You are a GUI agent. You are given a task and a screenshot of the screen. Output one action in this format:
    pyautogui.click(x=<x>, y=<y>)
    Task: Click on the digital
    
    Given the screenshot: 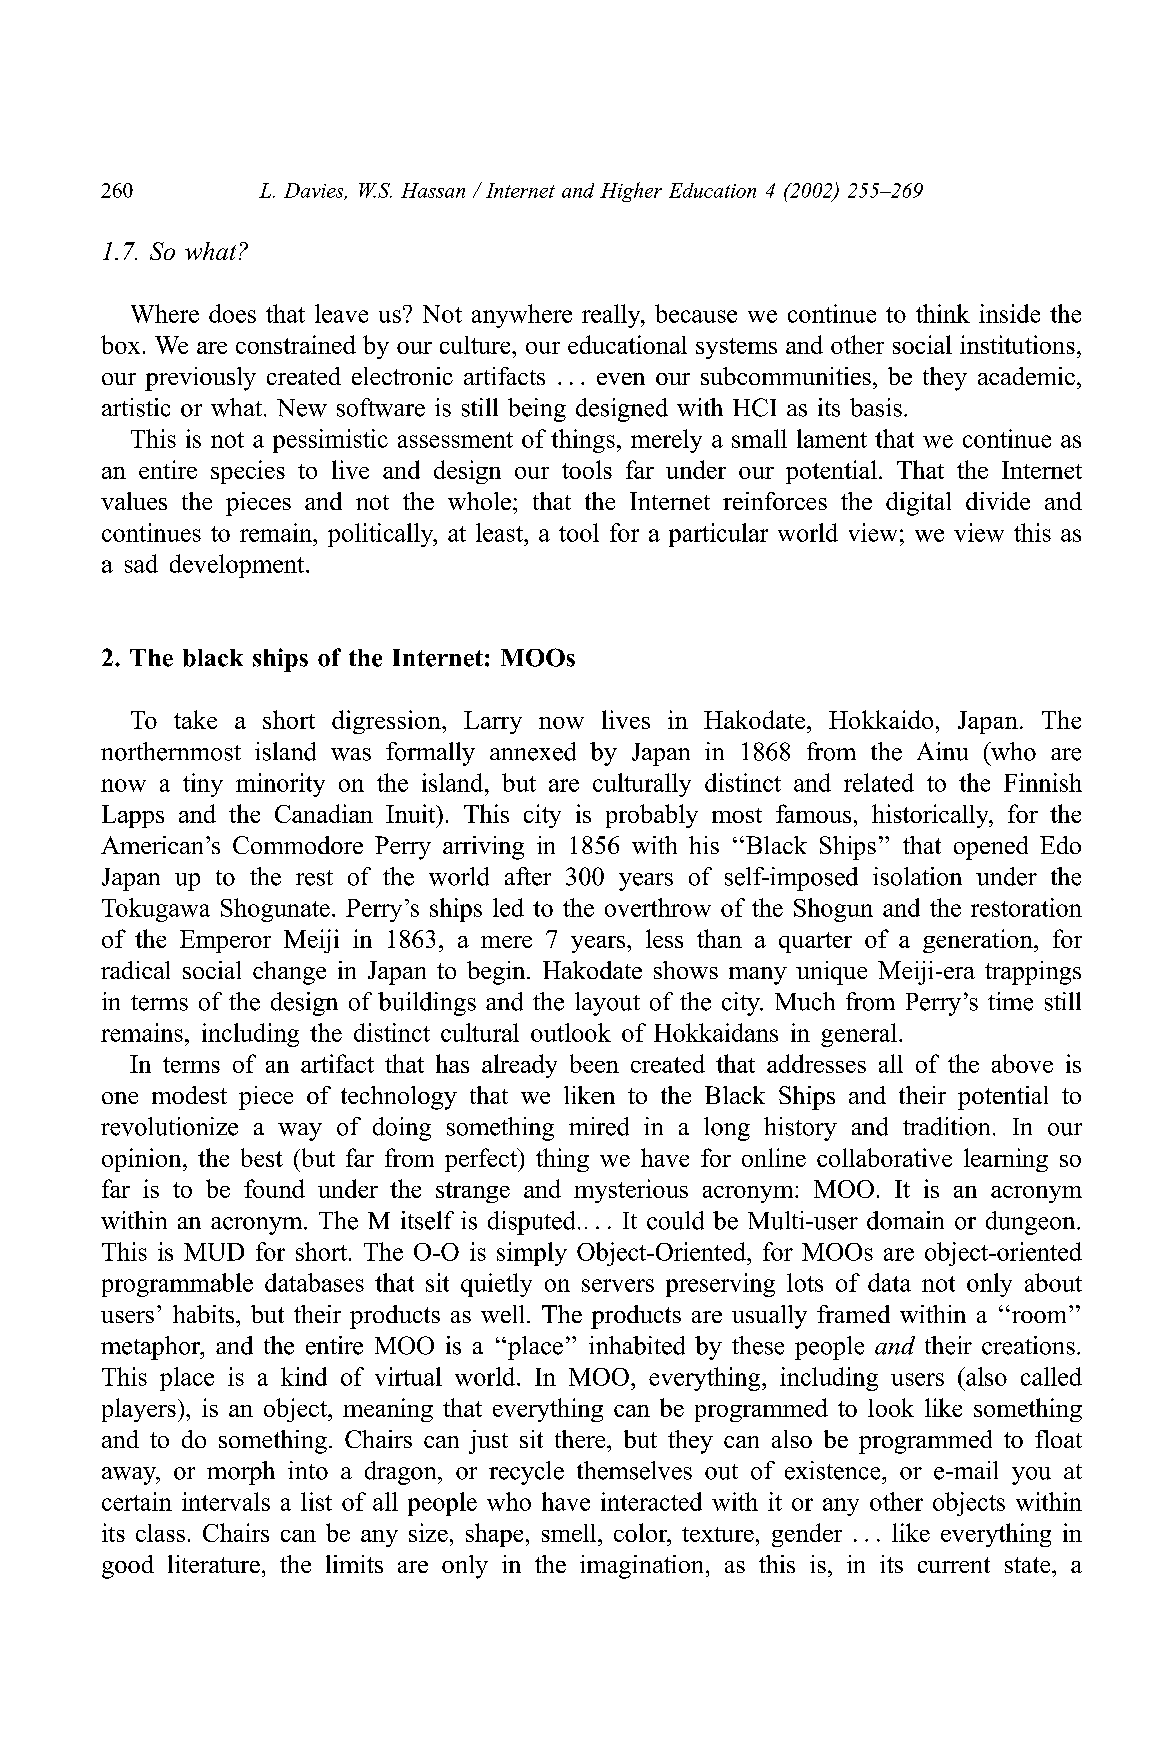 What is the action you would take?
    pyautogui.click(x=918, y=504)
